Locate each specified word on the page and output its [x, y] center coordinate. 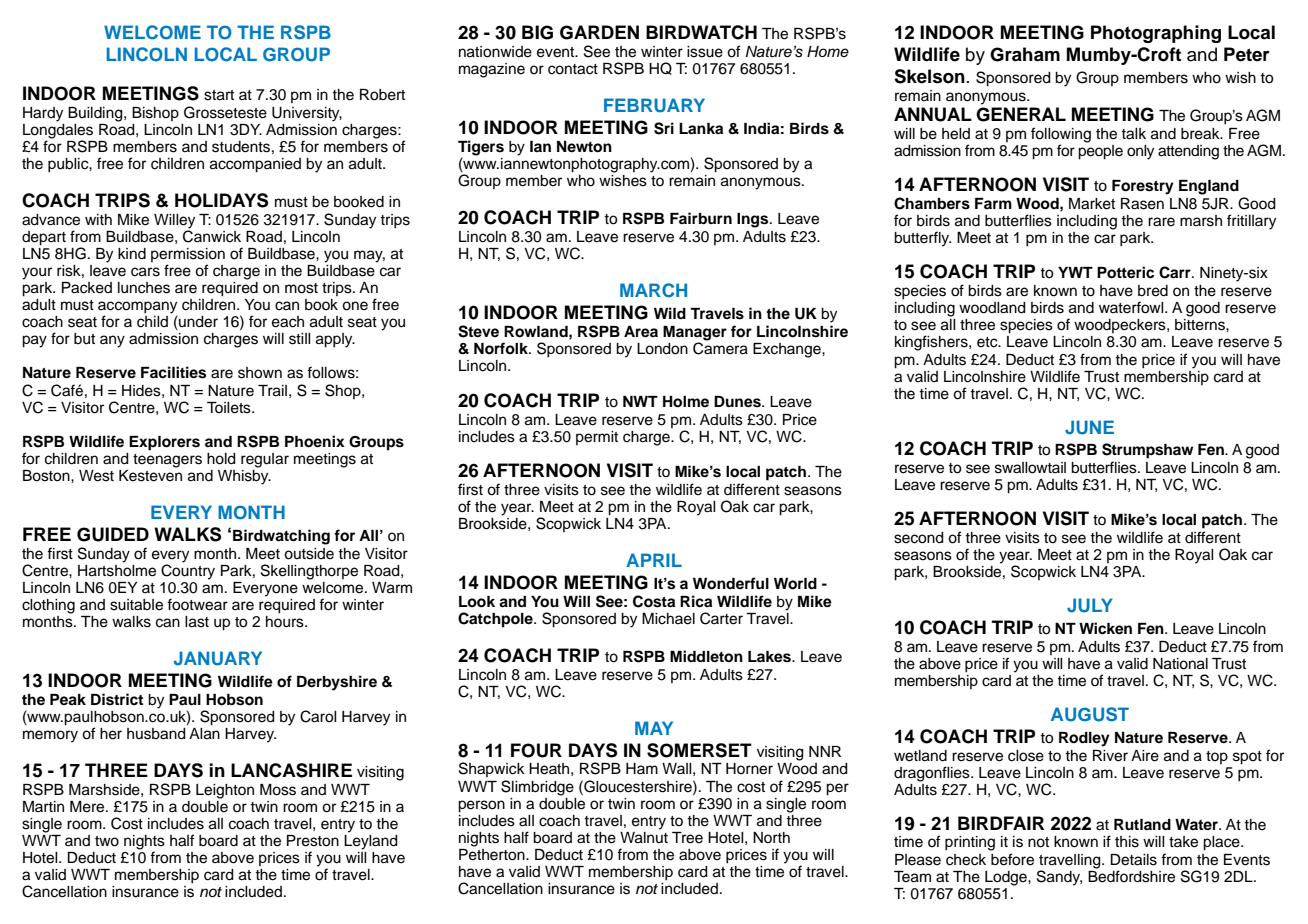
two [107, 841]
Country [188, 571]
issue [705, 52]
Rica [696, 601]
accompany [138, 308]
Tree [687, 838]
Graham [1025, 54]
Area [641, 332]
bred [1153, 291]
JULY [1090, 605]
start [219, 95]
